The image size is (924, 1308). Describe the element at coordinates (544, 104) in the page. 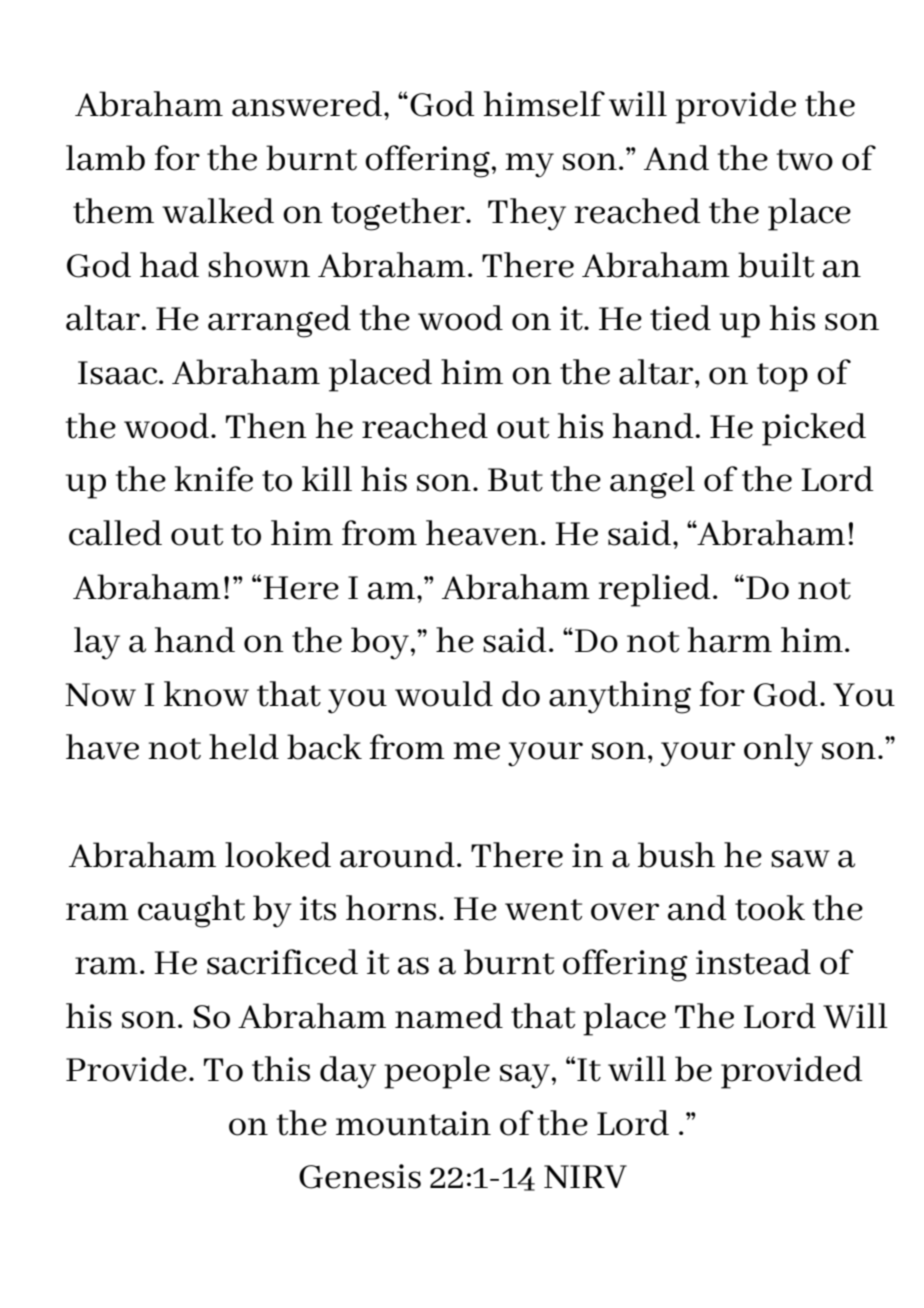

I see `himself` at that location.
